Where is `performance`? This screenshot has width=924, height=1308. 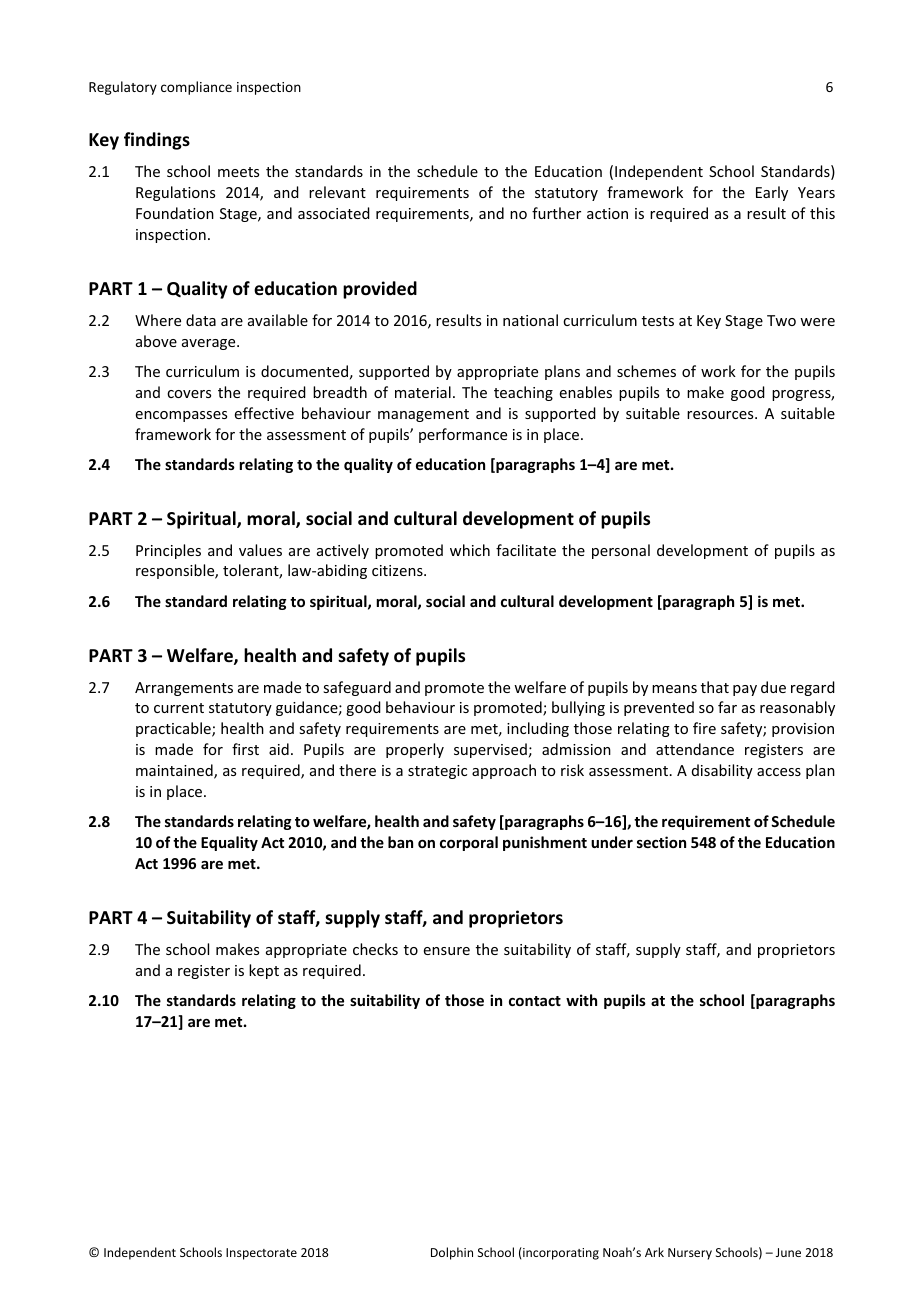 performance is located at coordinates (463, 435).
